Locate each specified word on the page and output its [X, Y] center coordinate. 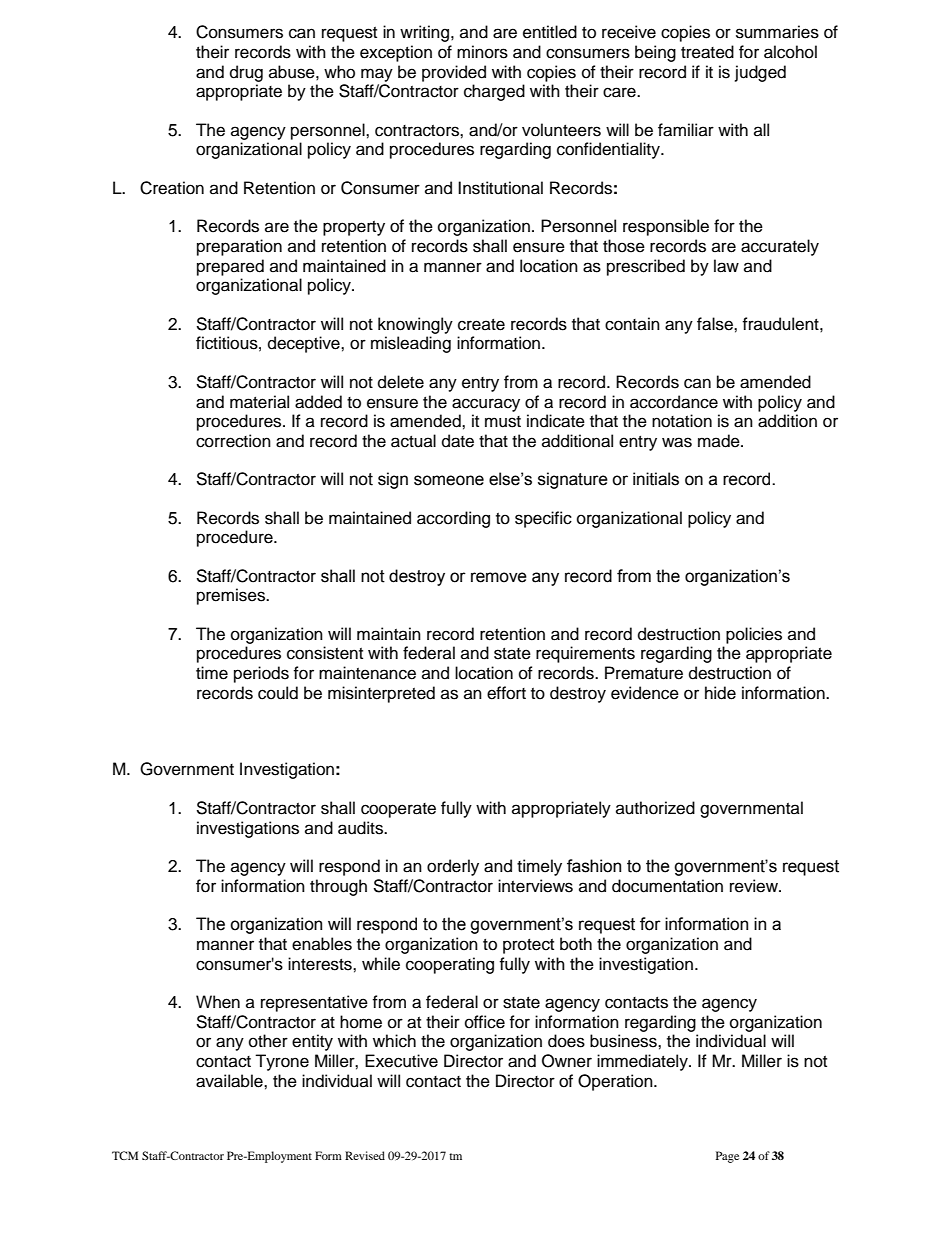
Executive [401, 1061]
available [230, 1081]
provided [454, 73]
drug [246, 73]
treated [707, 52]
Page [727, 1157]
